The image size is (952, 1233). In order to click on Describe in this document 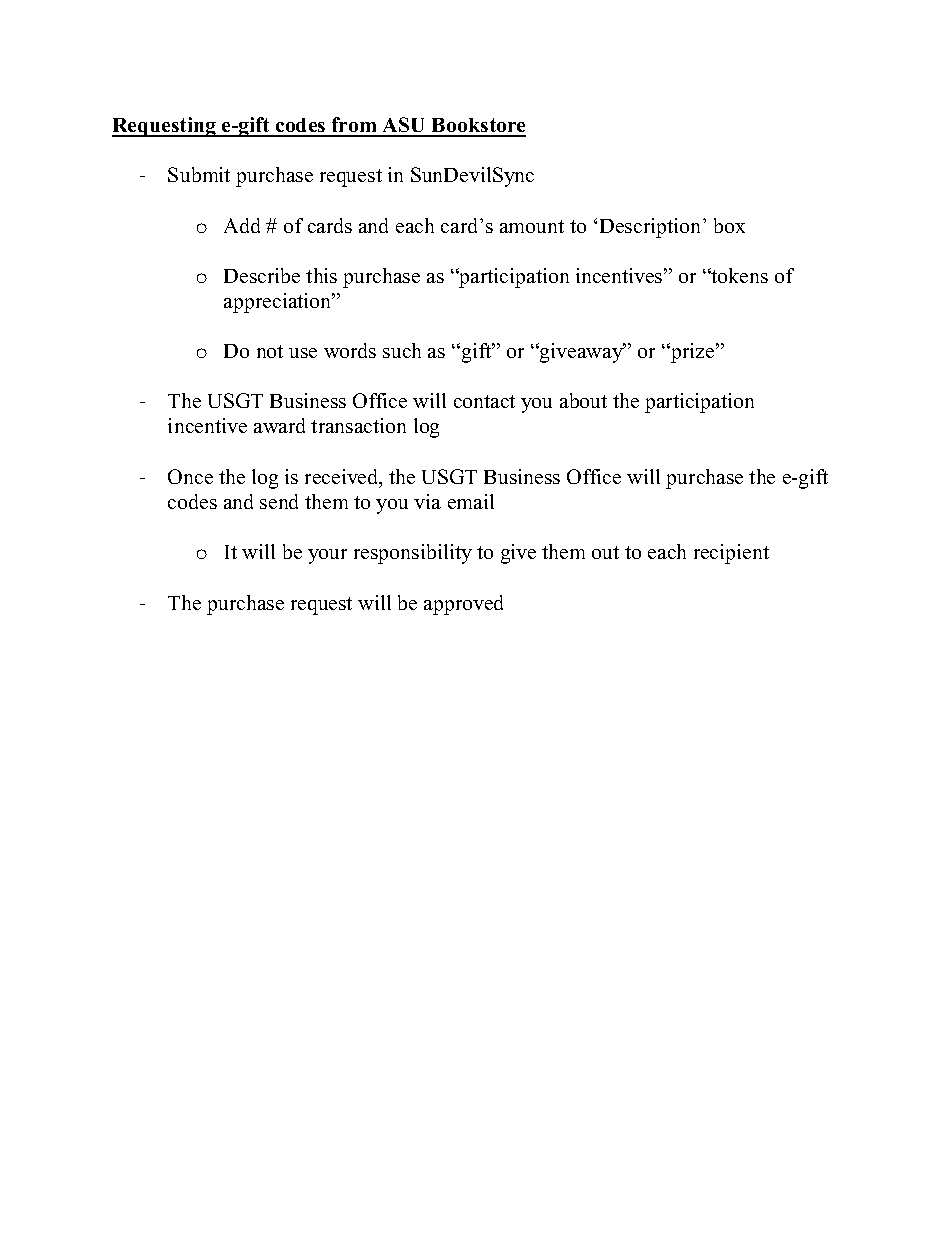, I will do `click(262, 275)`.
